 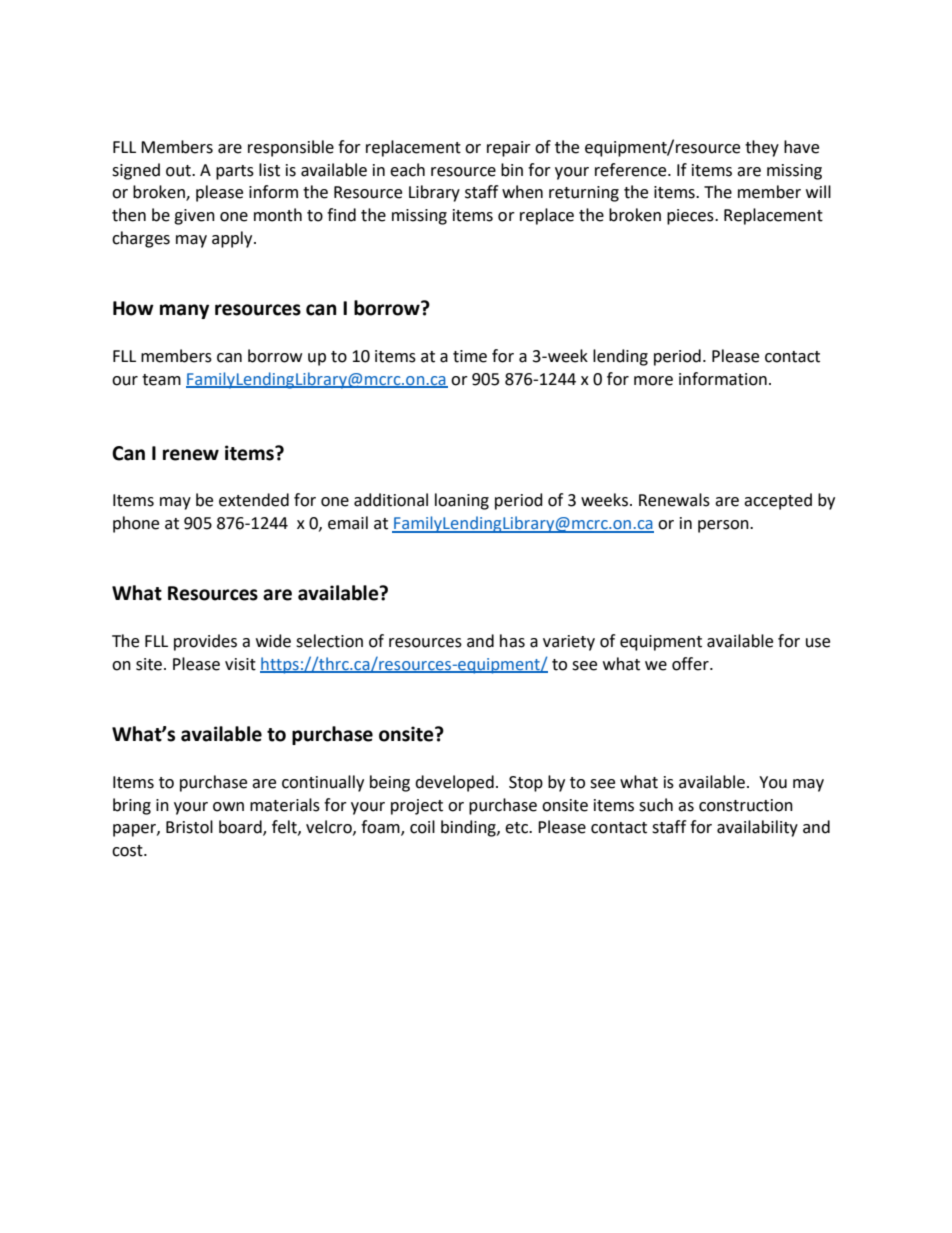 What do you see at coordinates (653, 381) in the image?
I see `more` at bounding box center [653, 381].
